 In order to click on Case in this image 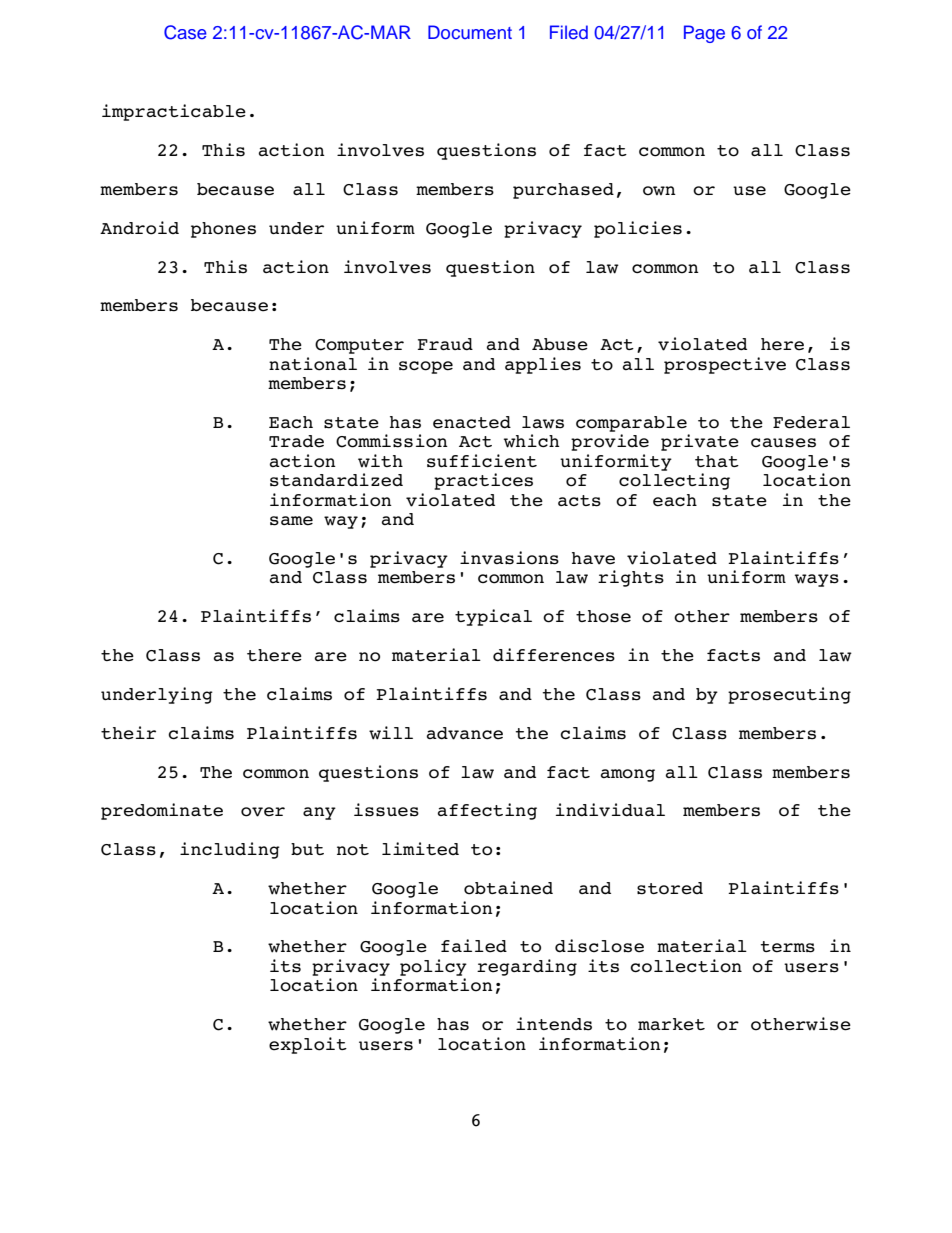, I will do `click(185, 32)`.
